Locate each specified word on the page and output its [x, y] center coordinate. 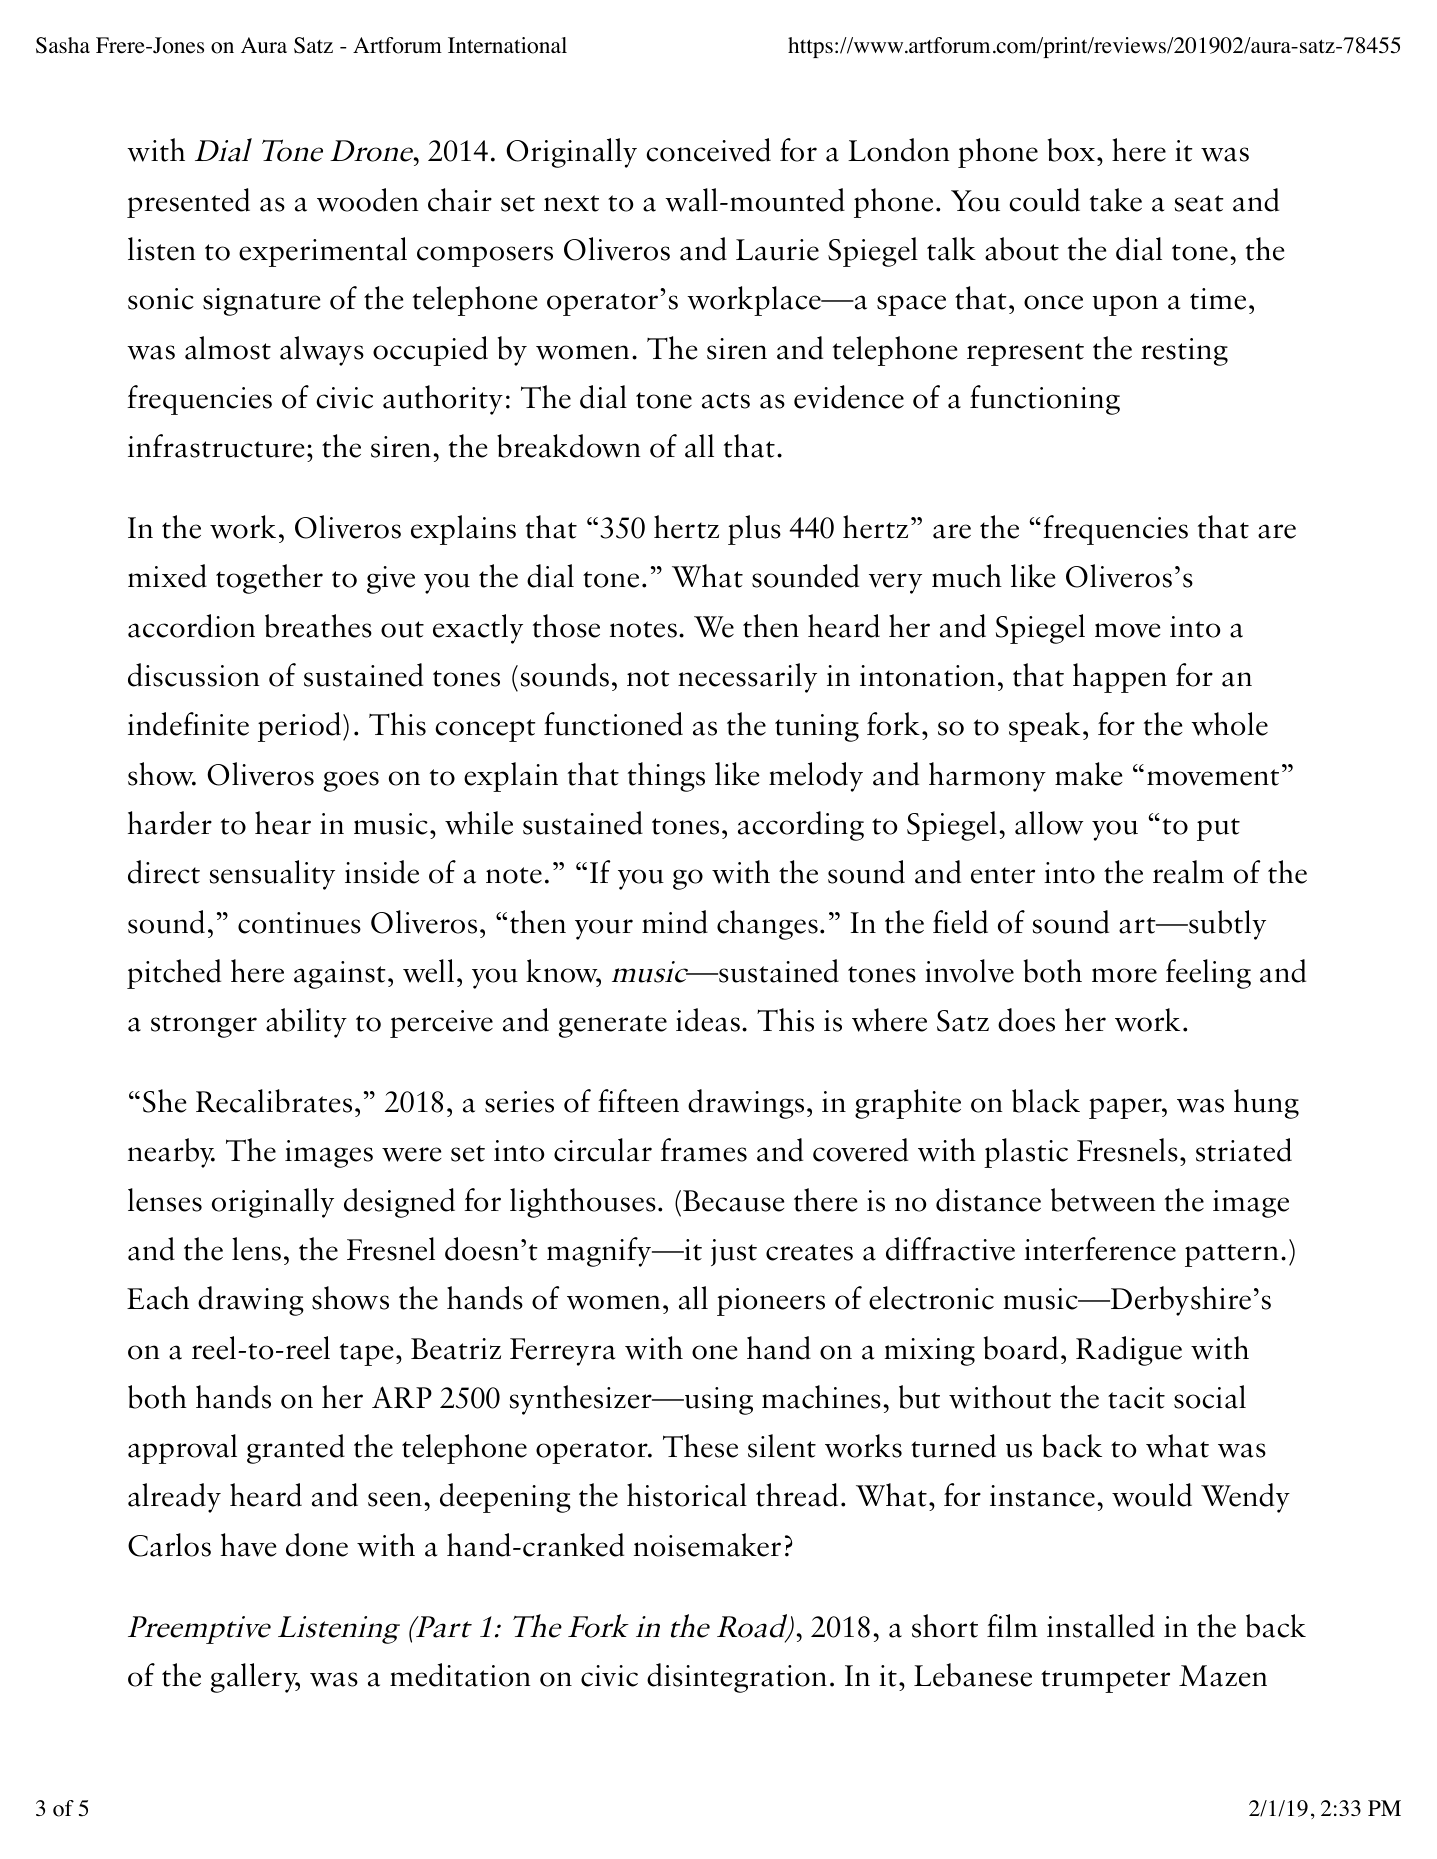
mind [675, 922]
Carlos [169, 1545]
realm [1188, 872]
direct [164, 872]
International [507, 45]
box [1071, 150]
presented [188, 203]
